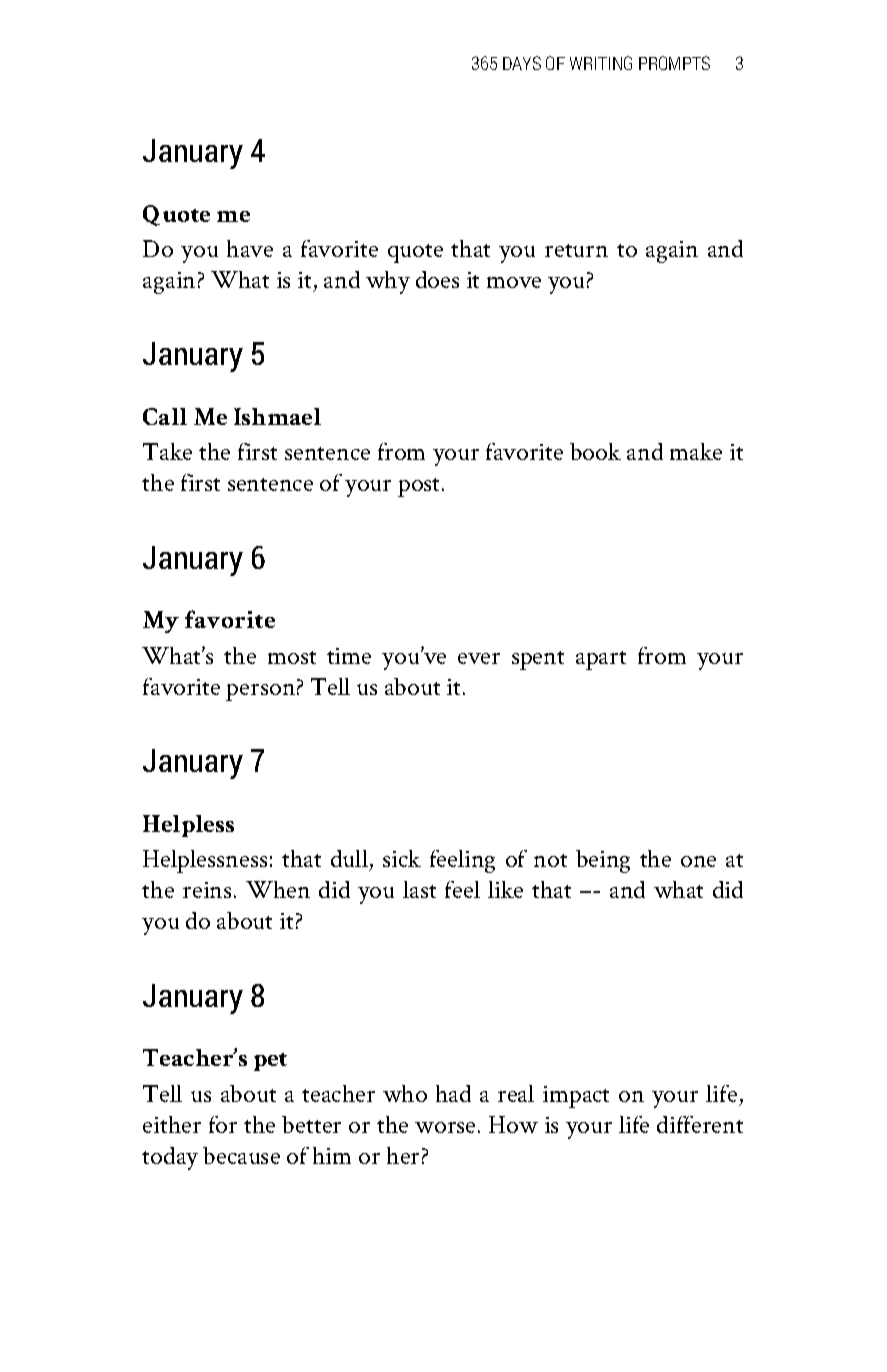 This screenshot has width=887, height=1372. Describe the element at coordinates (479, 658) in the screenshot. I see `ever` at that location.
